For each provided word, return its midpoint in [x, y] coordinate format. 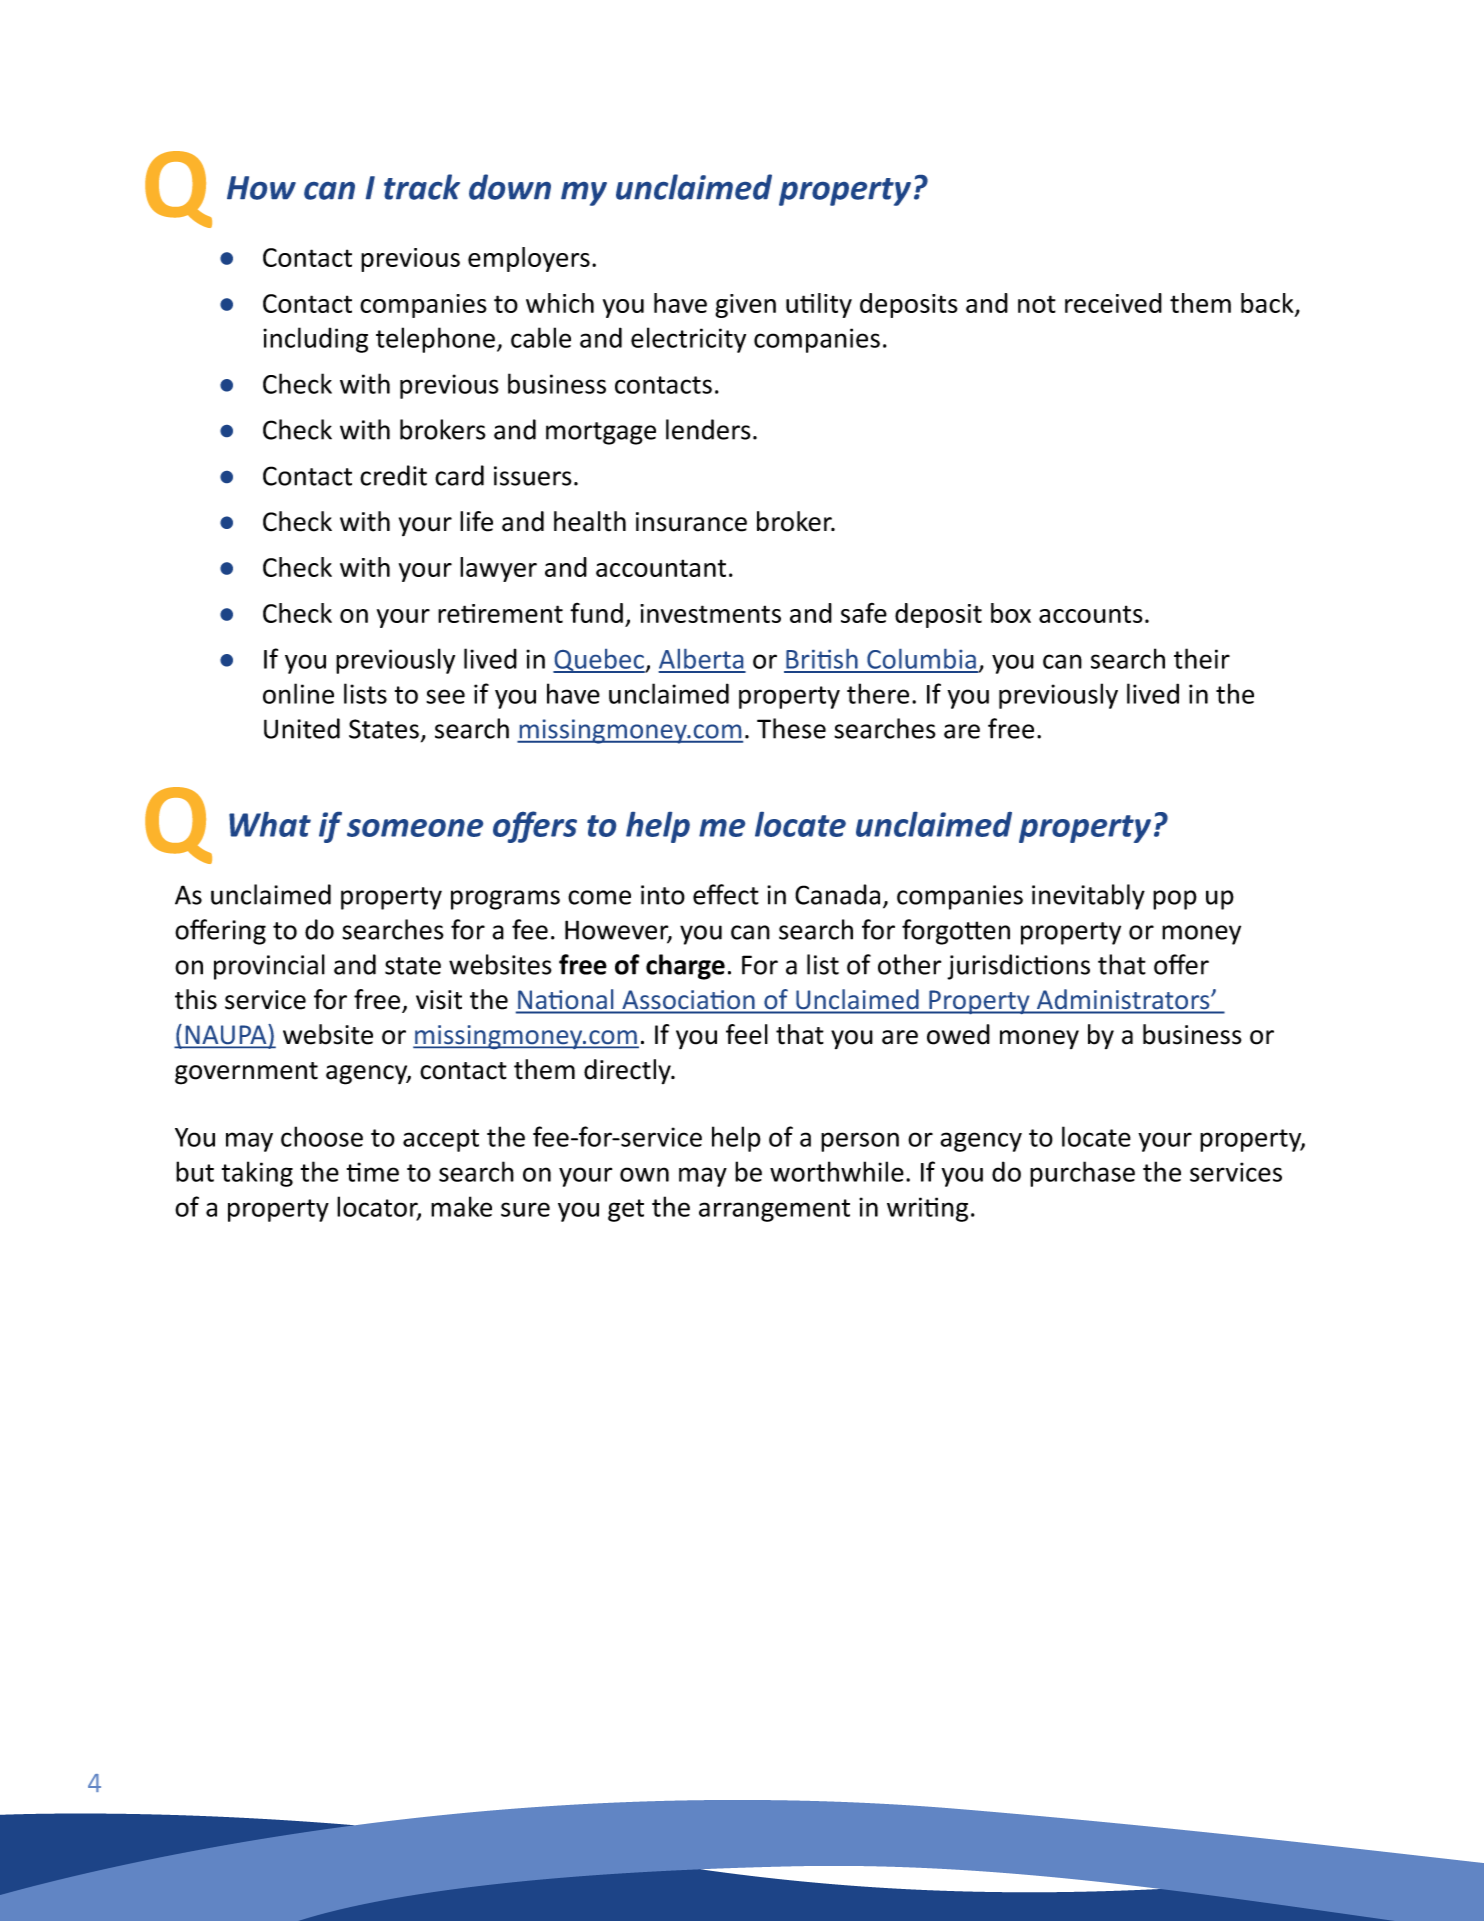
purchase [1082, 1174]
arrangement [774, 1210]
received [1113, 303]
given [745, 306]
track [422, 187]
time [373, 1172]
